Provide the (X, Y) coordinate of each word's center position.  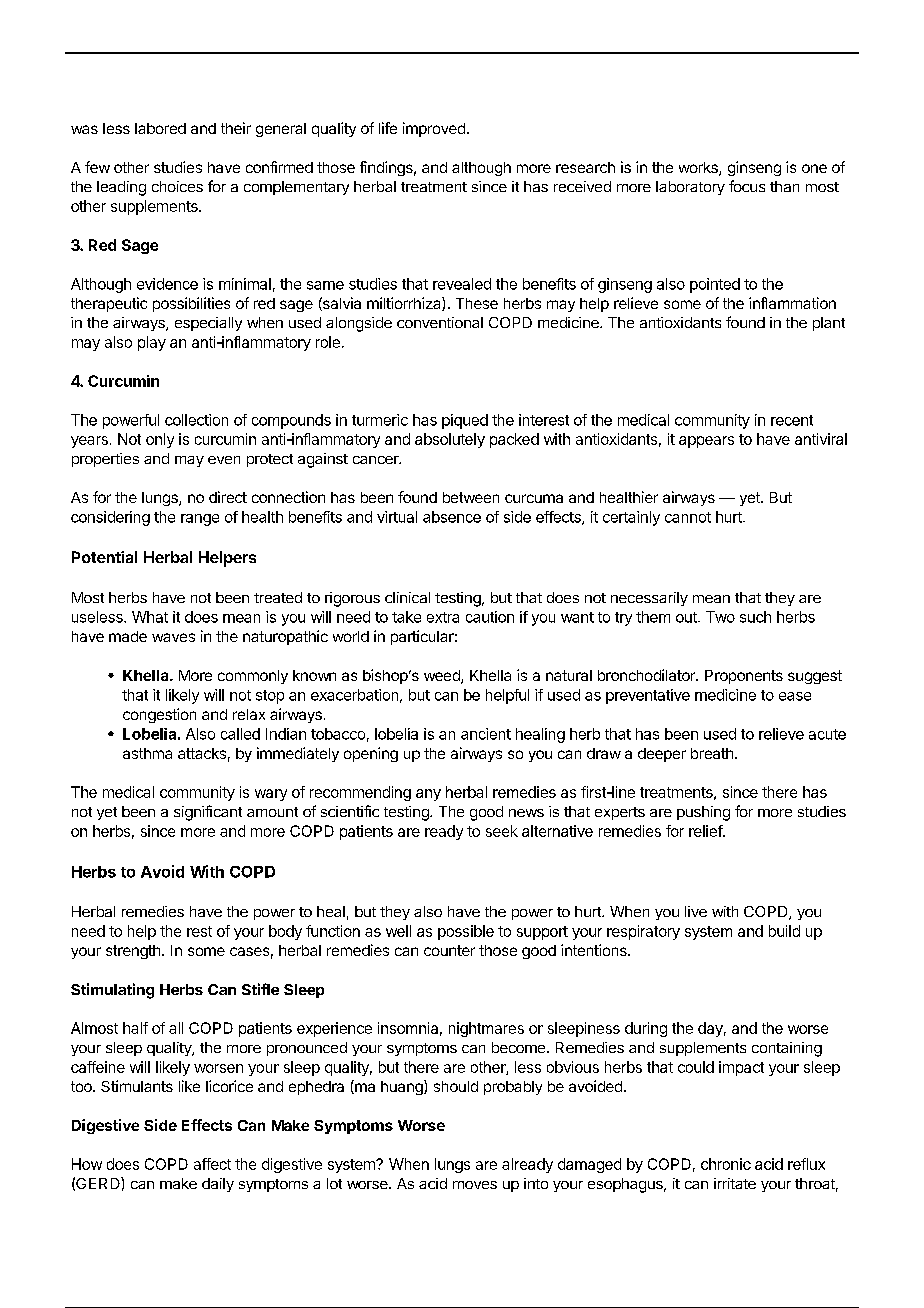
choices (177, 186)
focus (747, 186)
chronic (726, 1164)
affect (212, 1164)
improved (434, 129)
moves (475, 1185)
